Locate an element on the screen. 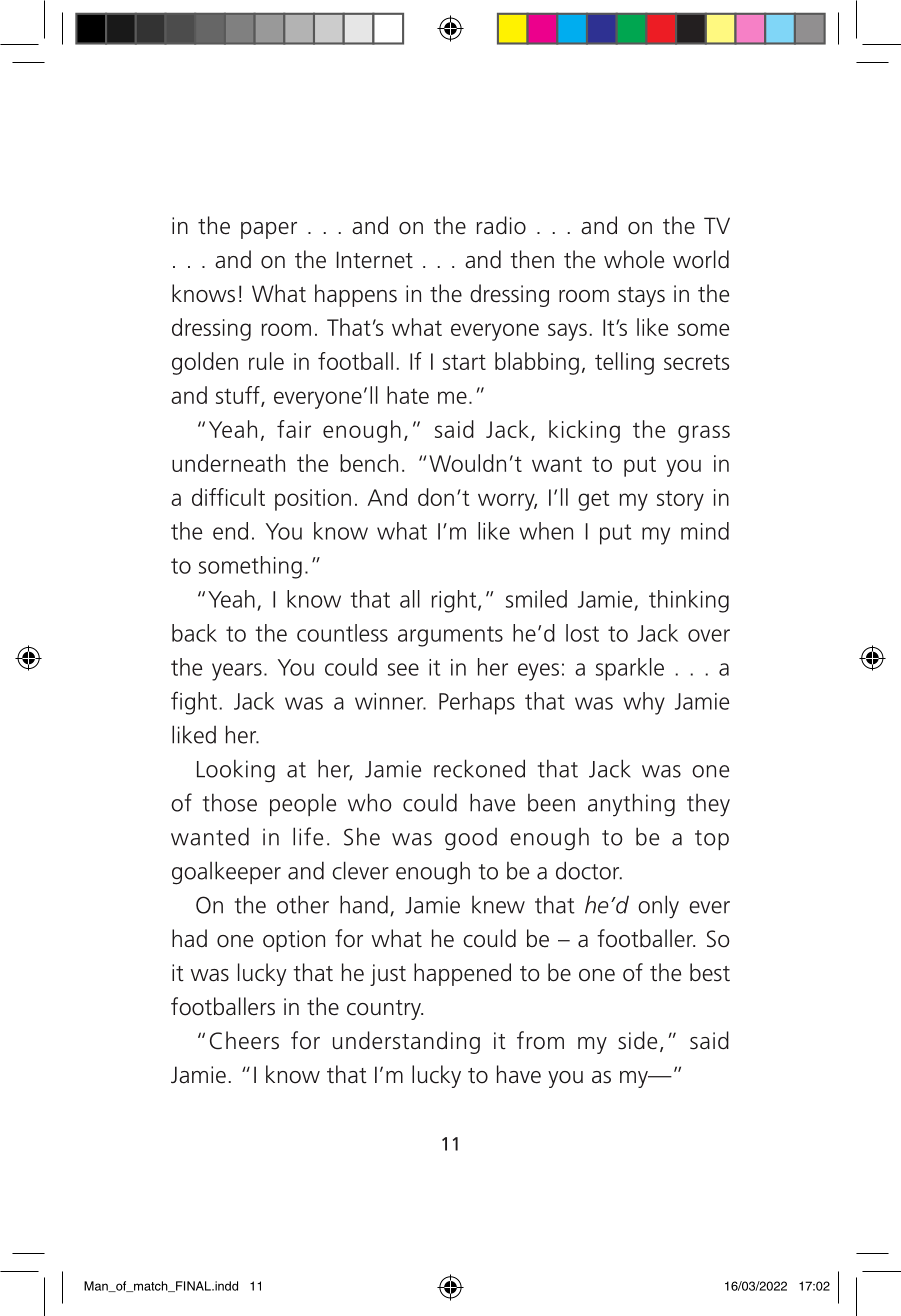  understanding is located at coordinates (406, 1042).
